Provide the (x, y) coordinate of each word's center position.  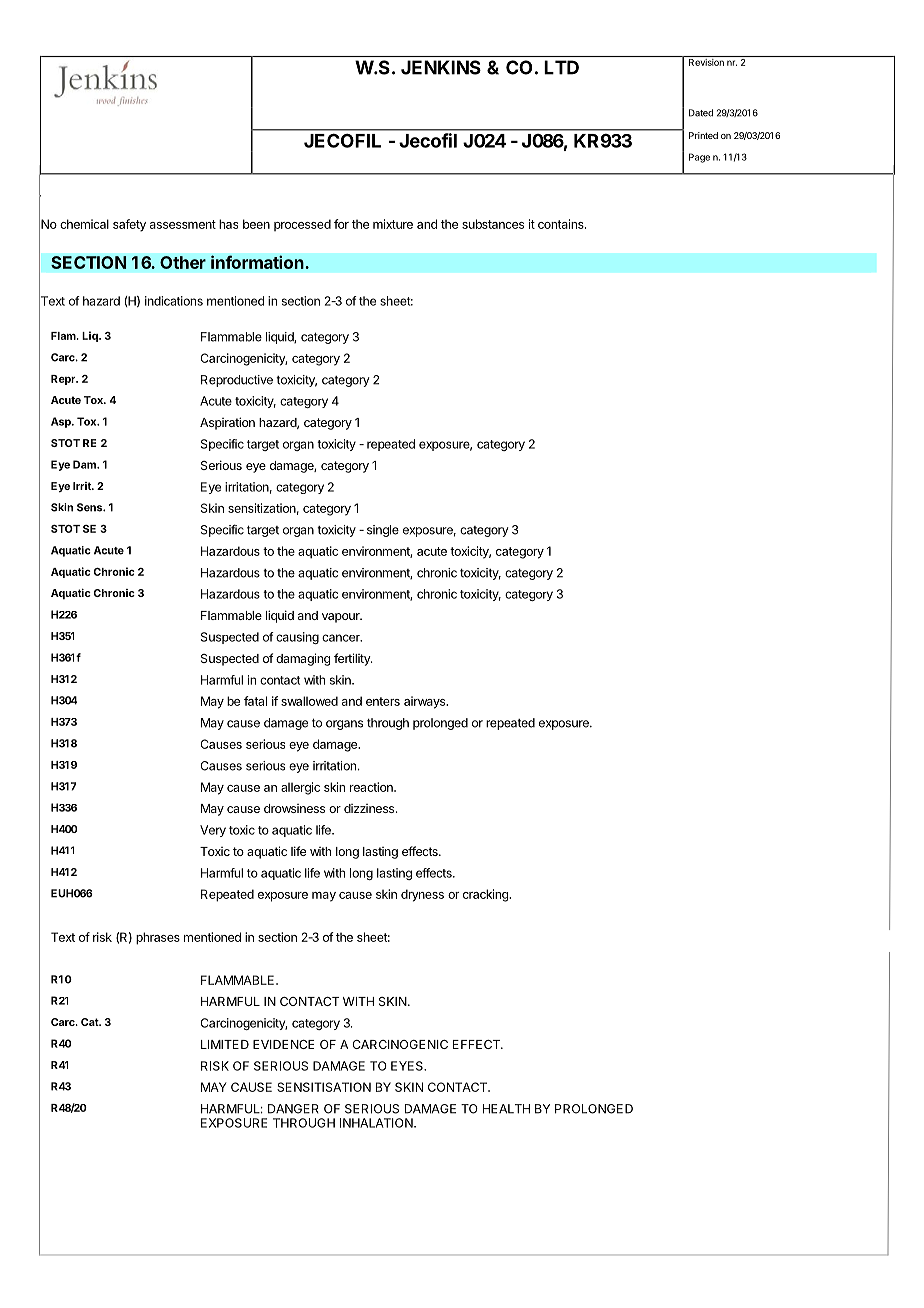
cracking (486, 895)
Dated (701, 113)
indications (174, 301)
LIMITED (225, 1044)
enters (383, 701)
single (383, 531)
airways (425, 702)
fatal (255, 701)
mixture (393, 224)
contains (562, 224)
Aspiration (227, 423)
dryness (422, 895)
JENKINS (441, 67)
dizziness (370, 808)
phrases (158, 938)
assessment (183, 224)
